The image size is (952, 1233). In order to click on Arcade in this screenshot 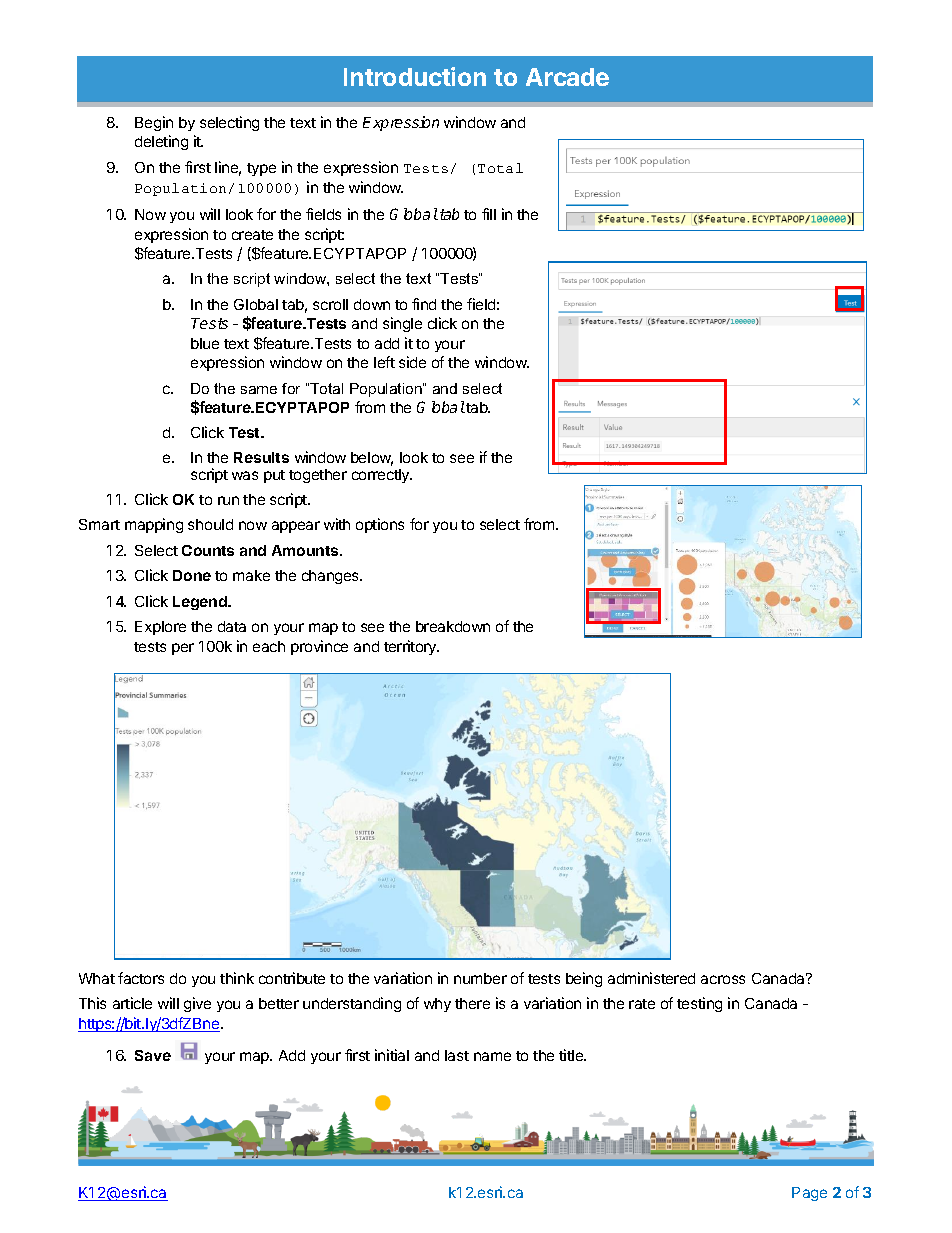, I will do `click(567, 77)`.
